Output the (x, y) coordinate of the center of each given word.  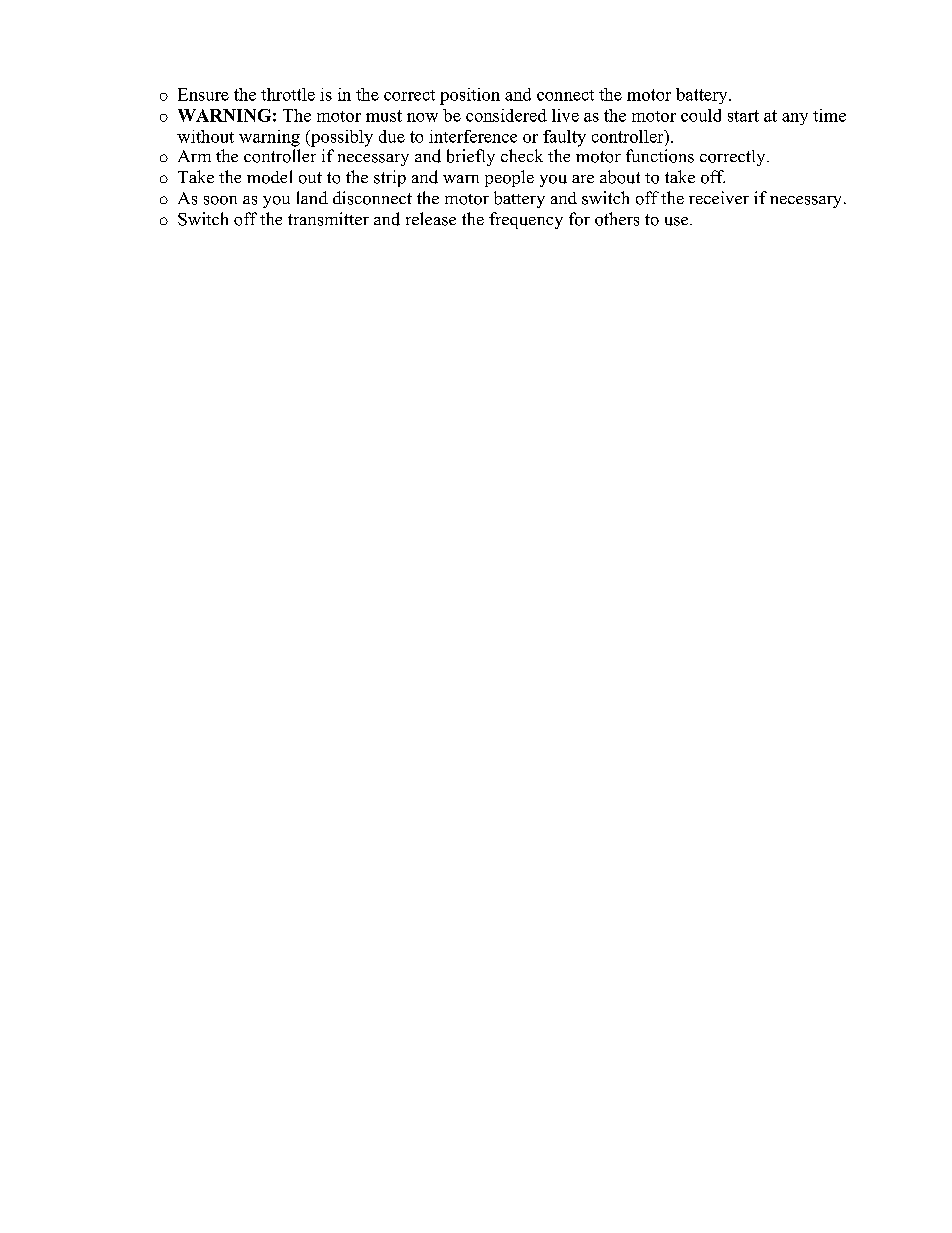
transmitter (328, 219)
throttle (288, 94)
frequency (526, 220)
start (743, 116)
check (522, 155)
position (470, 96)
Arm (194, 156)
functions (660, 156)
